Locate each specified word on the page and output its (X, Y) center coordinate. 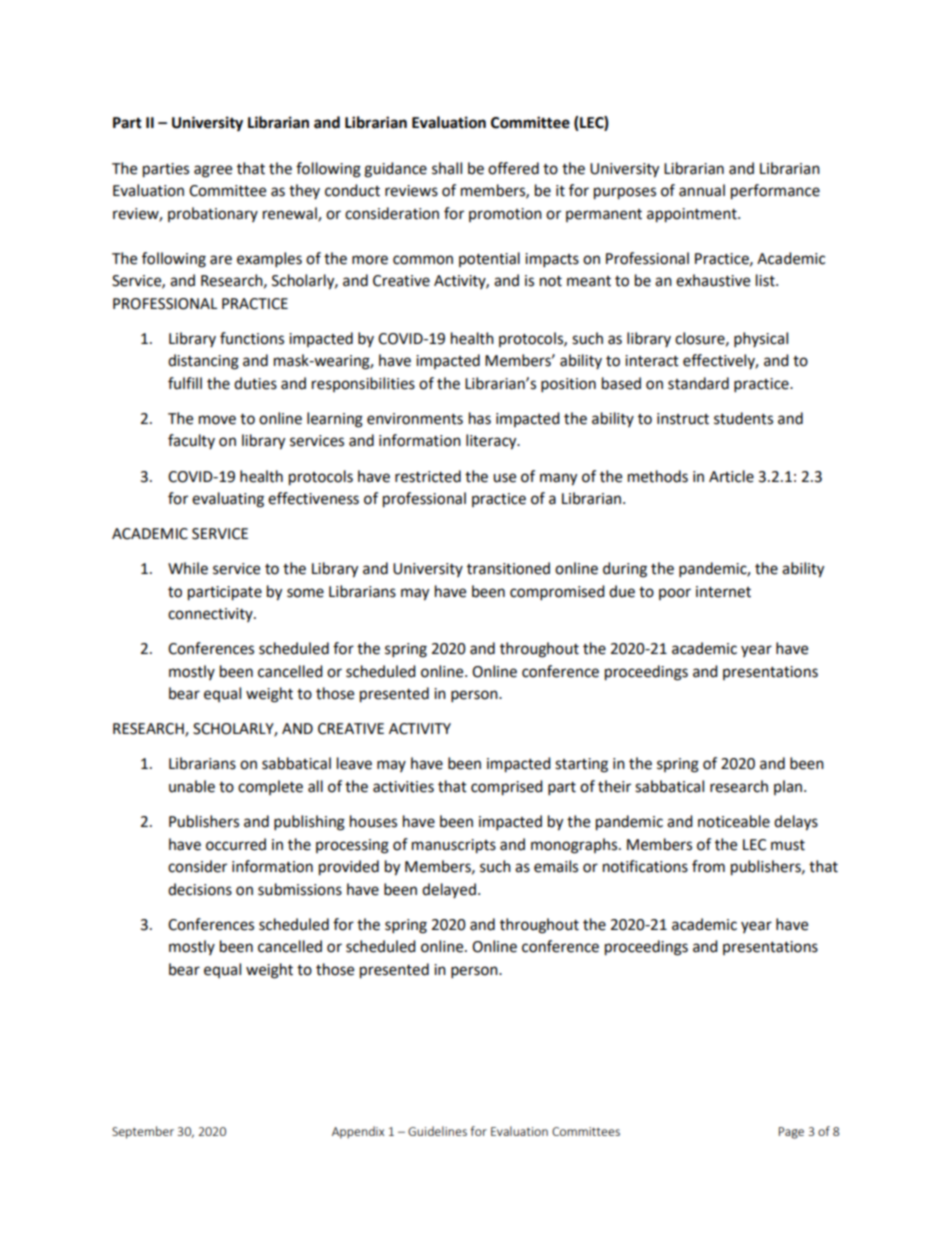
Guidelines (437, 1131)
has (480, 418)
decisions (200, 889)
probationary (213, 214)
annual (702, 190)
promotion (505, 215)
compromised (557, 593)
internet (723, 592)
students (743, 418)
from (708, 866)
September (143, 1132)
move (217, 420)
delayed (449, 890)
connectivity (211, 615)
